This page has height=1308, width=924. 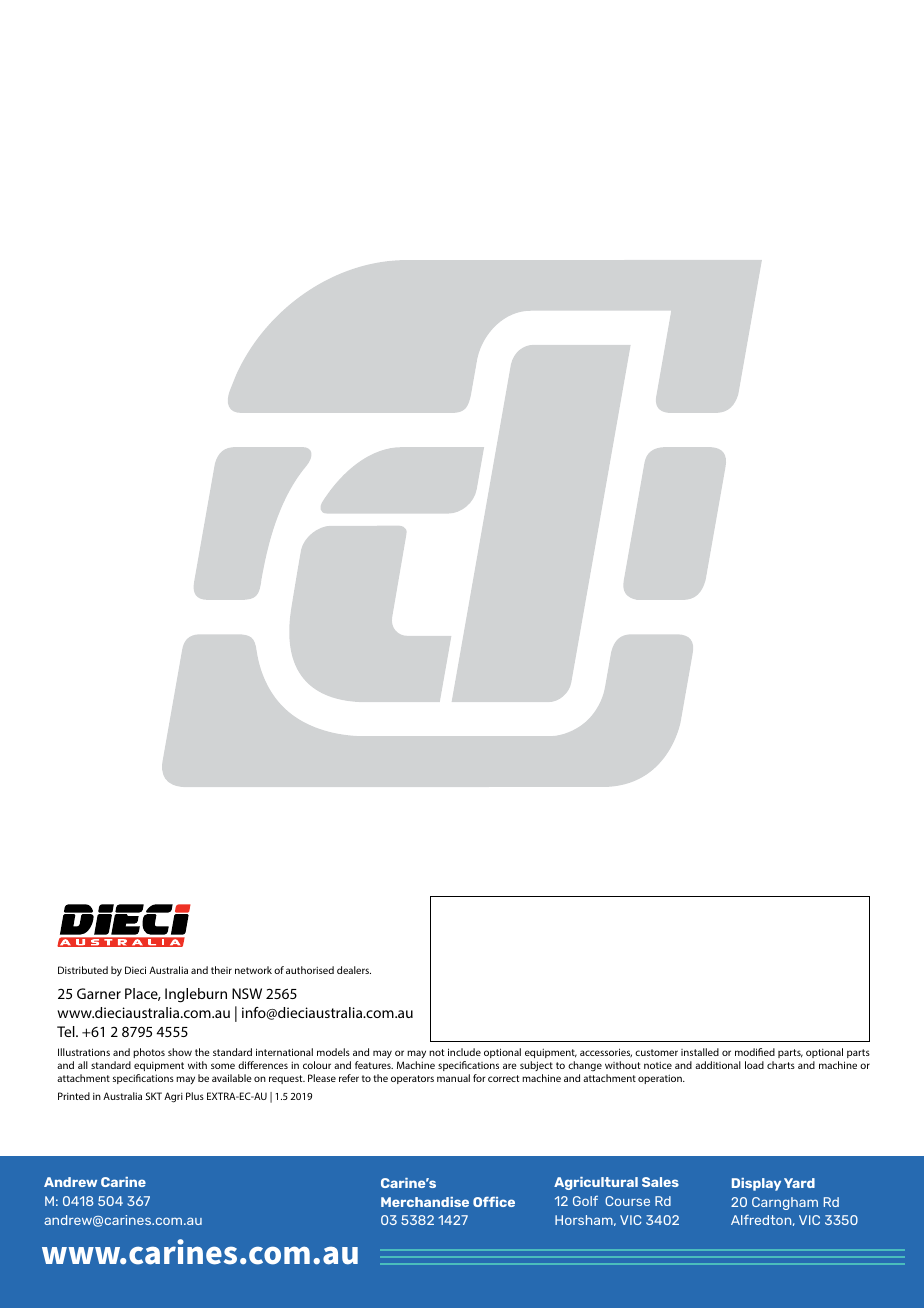 I want to click on Office, so click(x=494, y=1201).
